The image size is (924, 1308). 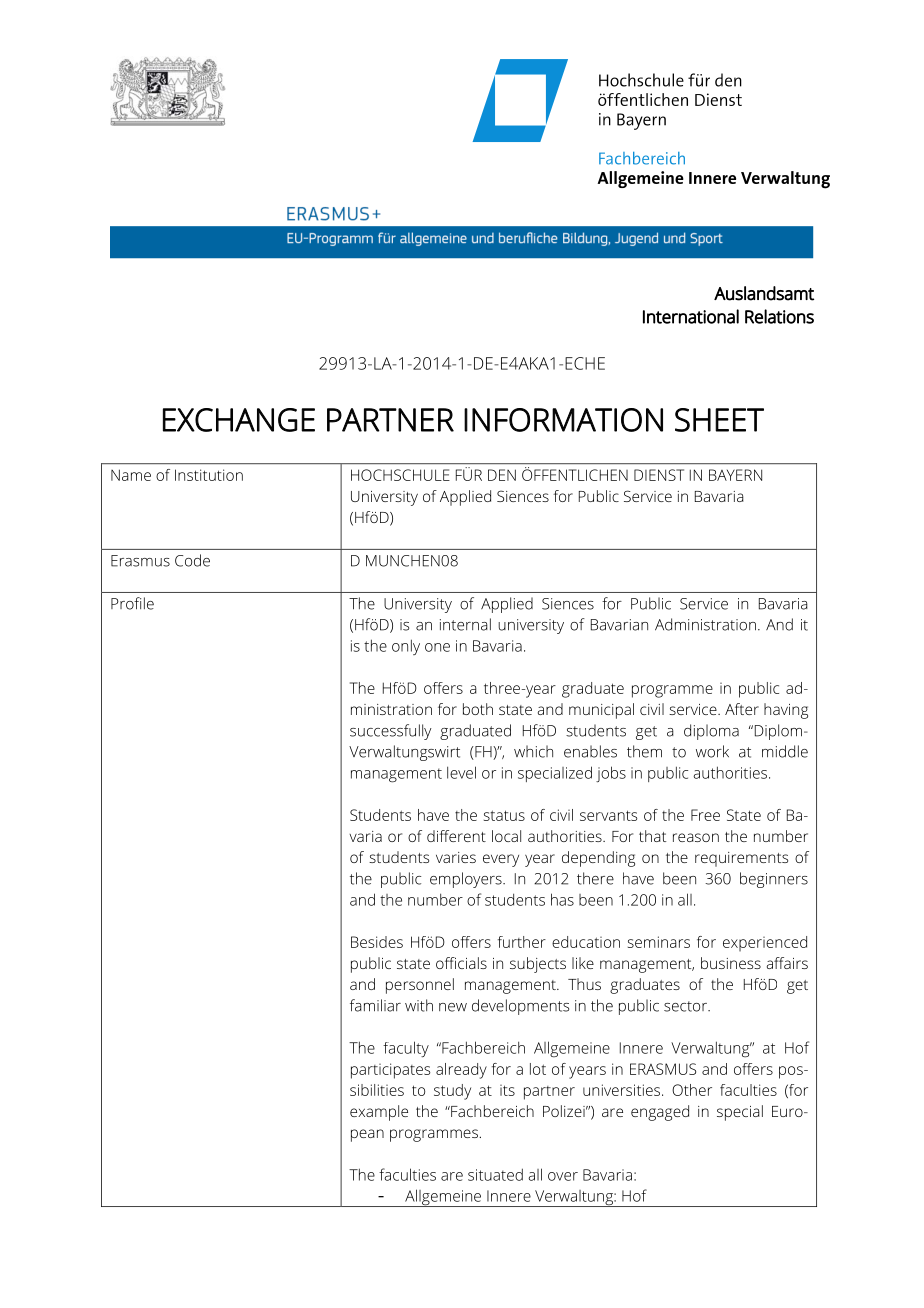 I want to click on BAYERN, so click(x=735, y=475).
